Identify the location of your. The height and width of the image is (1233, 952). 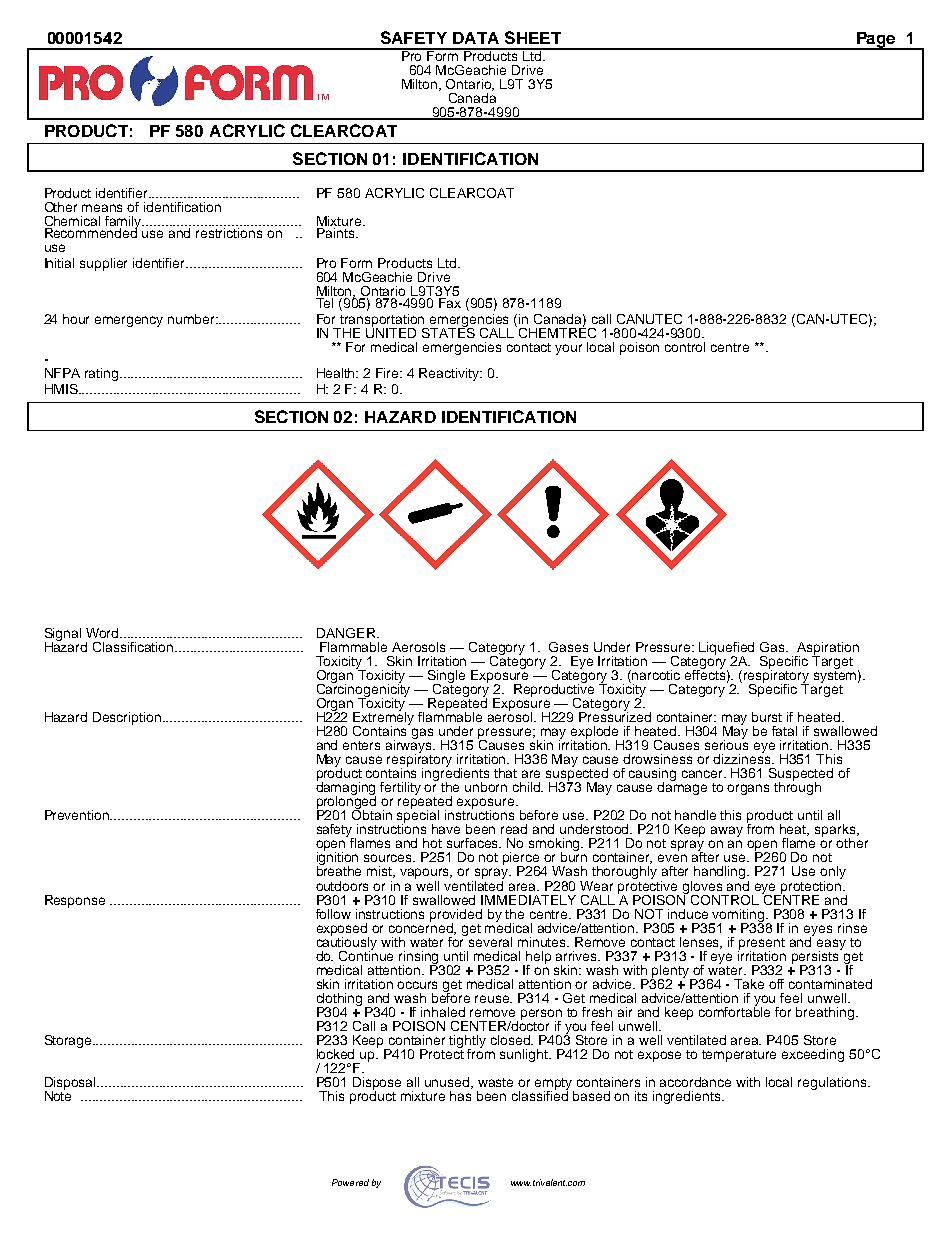
(568, 349).
